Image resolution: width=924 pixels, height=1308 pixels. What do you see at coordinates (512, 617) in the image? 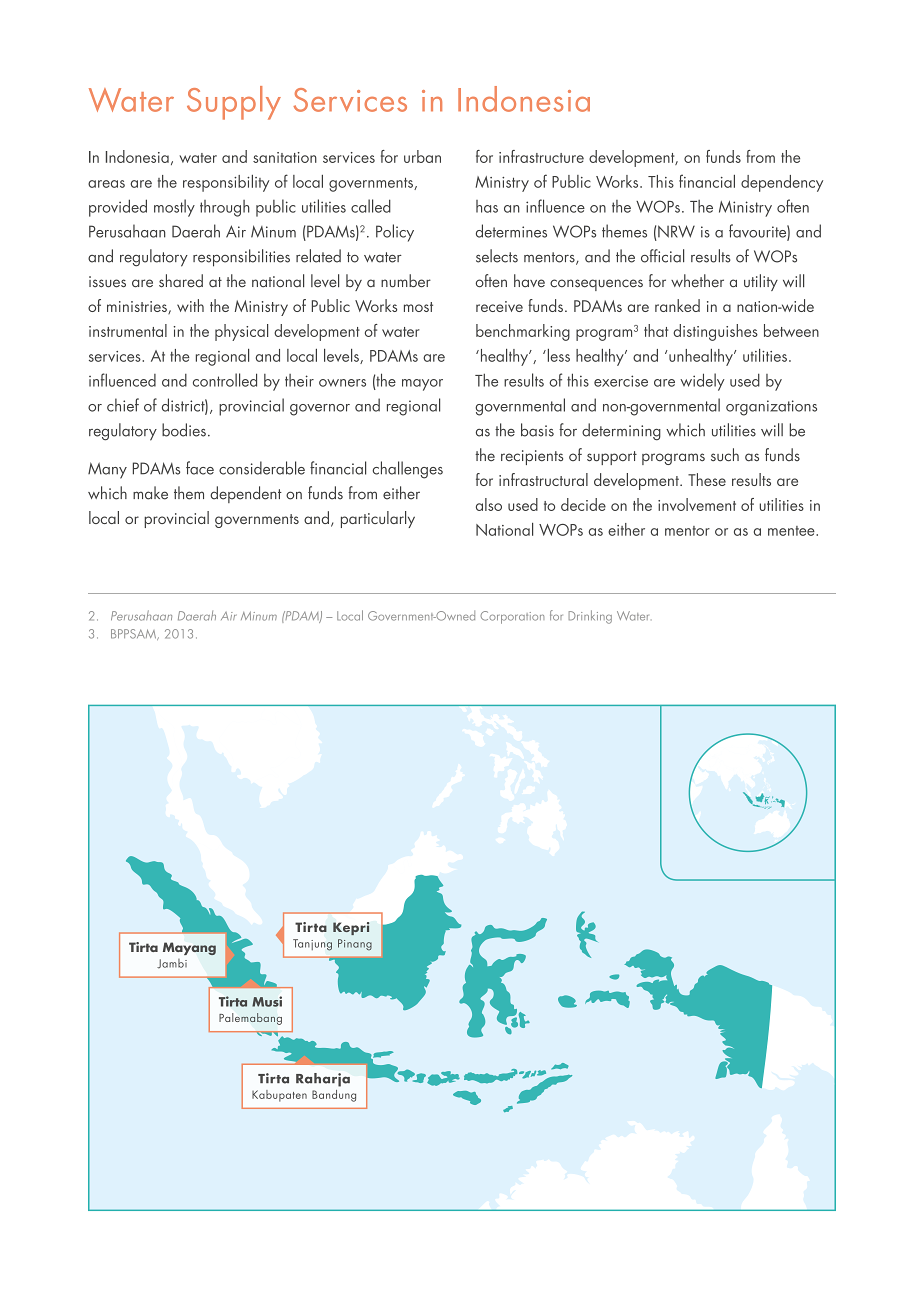
I see `Corporation` at bounding box center [512, 617].
